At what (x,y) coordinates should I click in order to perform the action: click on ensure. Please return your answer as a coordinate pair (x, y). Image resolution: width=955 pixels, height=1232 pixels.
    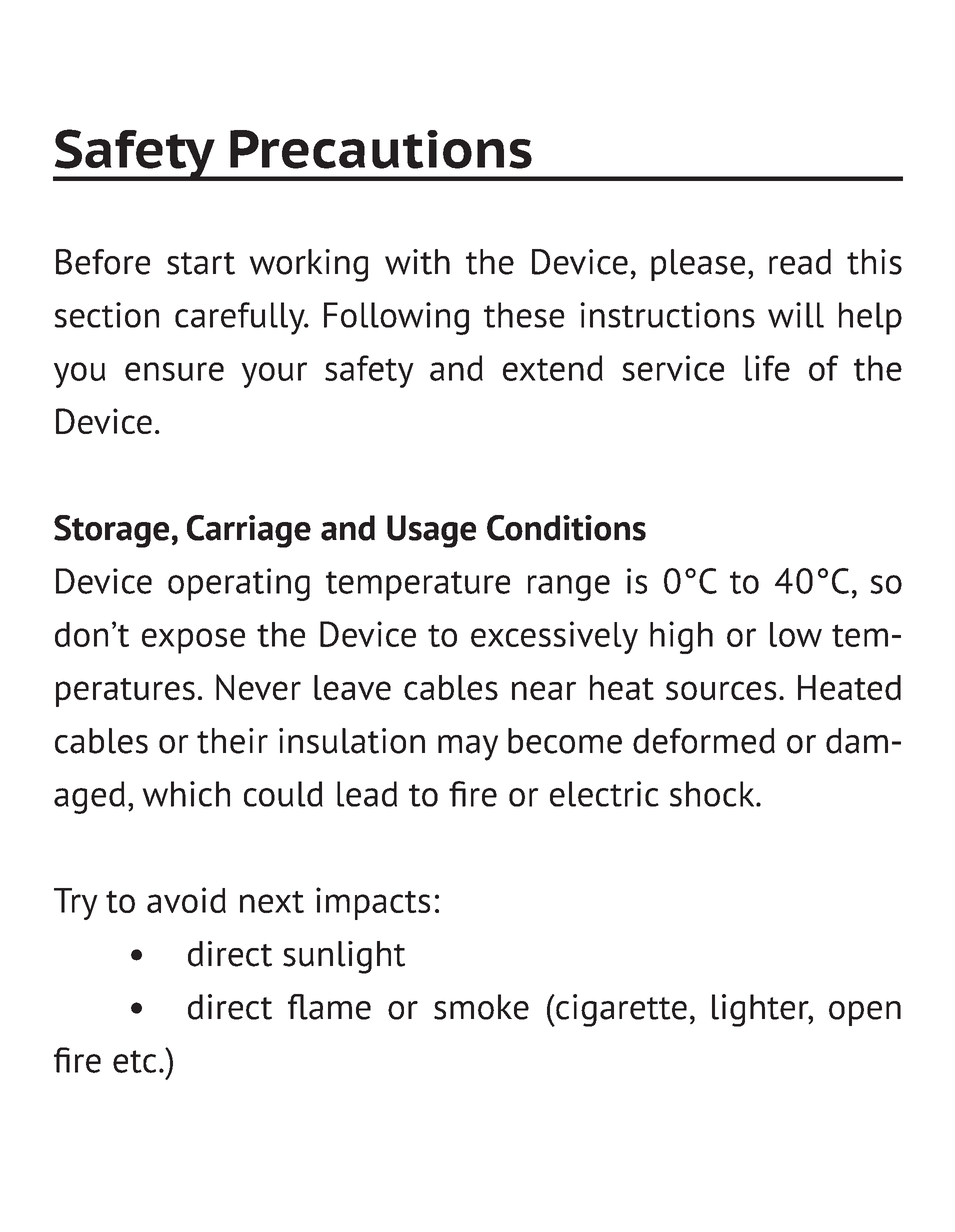
    Looking at the image, I should click on (174, 371).
